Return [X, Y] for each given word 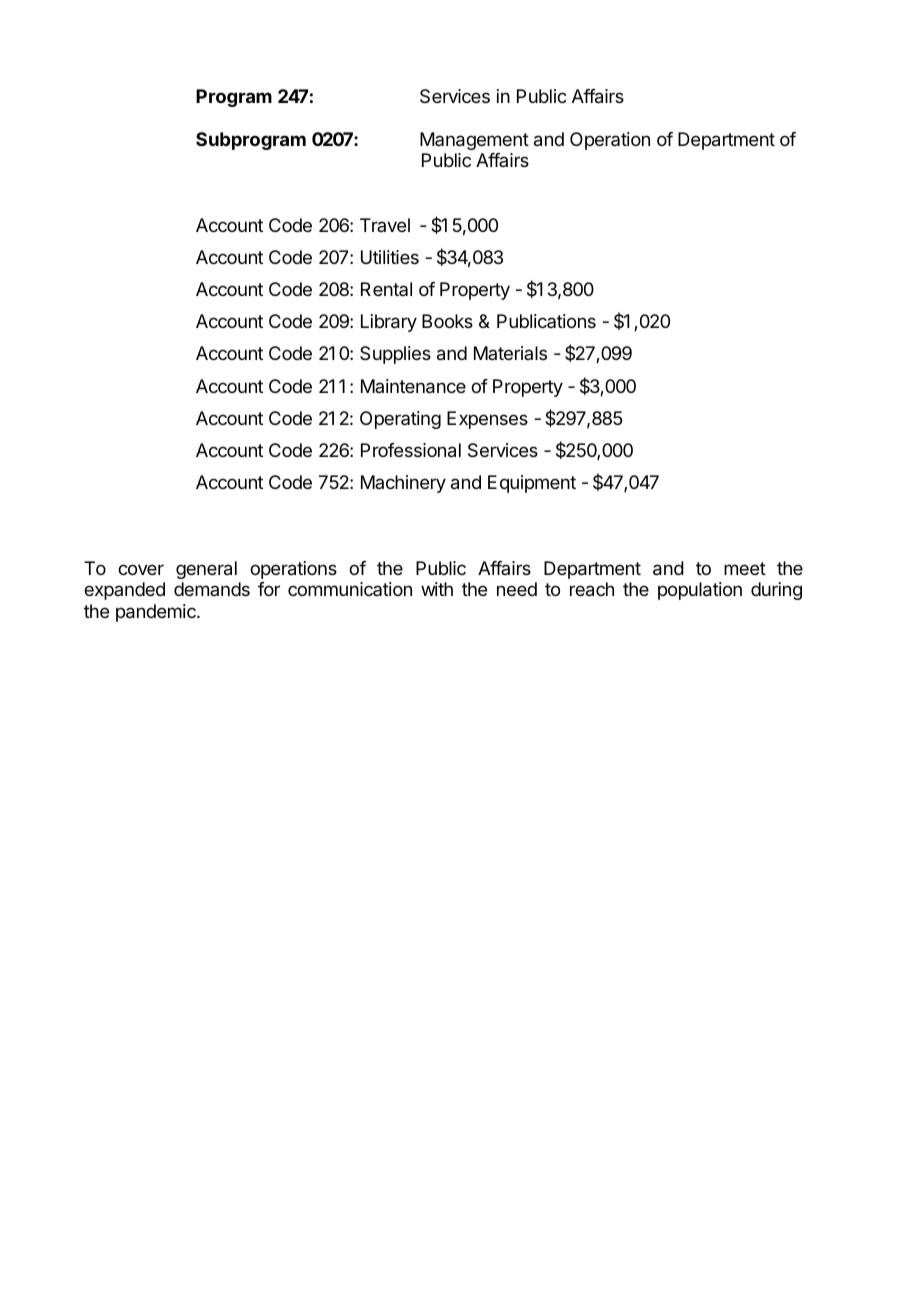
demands [212, 589]
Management [474, 141]
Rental [386, 289]
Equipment [532, 484]
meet [745, 568]
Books [447, 321]
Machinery [403, 484]
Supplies [395, 355]
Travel [385, 225]
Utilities [390, 257]
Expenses [487, 420]
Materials [510, 353]
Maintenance [413, 386]
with [437, 589]
